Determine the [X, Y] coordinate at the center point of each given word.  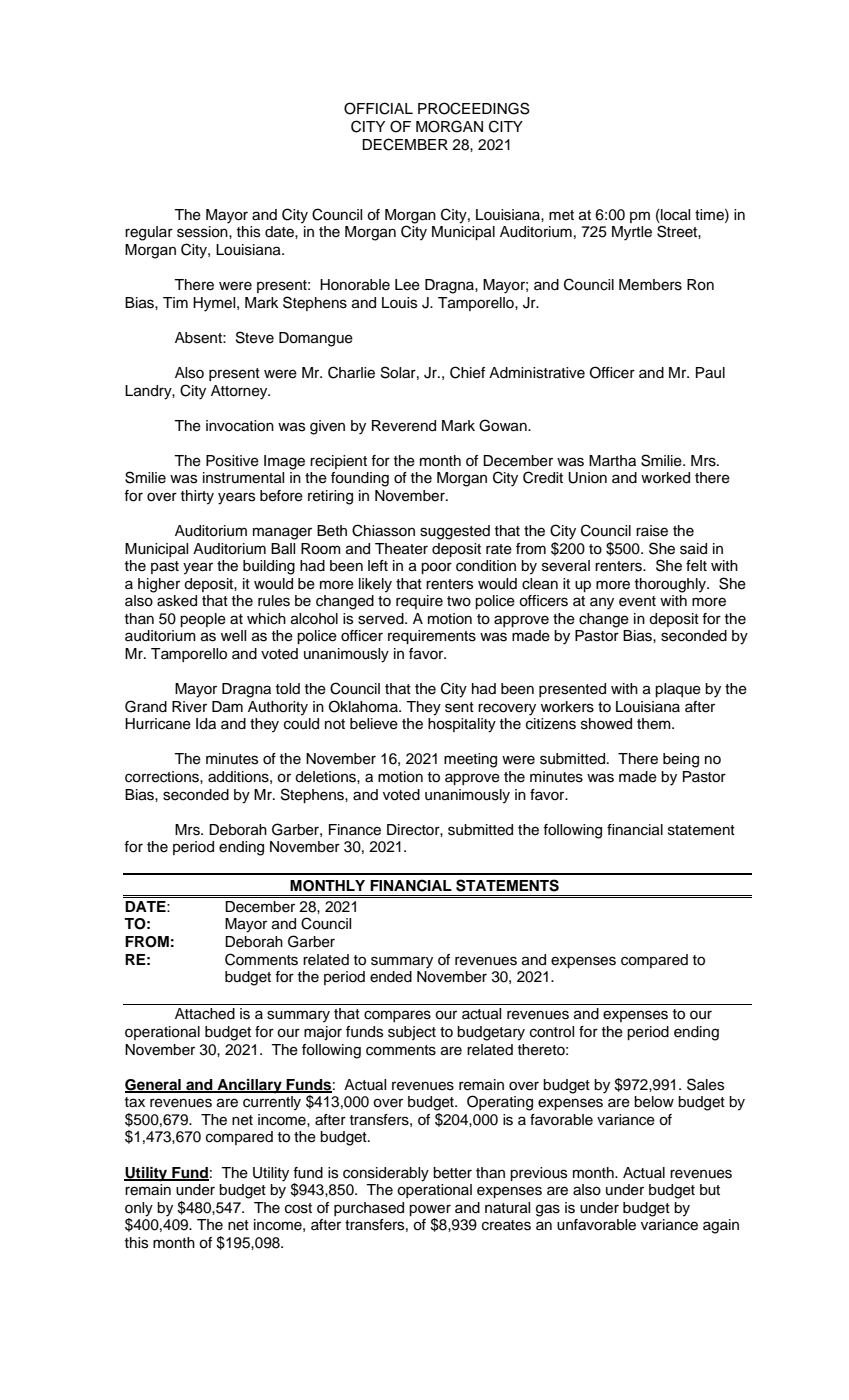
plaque [678, 690]
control [552, 1032]
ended [391, 977]
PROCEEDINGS [474, 108]
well [233, 636]
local [674, 215]
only [139, 1209]
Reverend [404, 426]
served [382, 619]
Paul [710, 373]
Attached [205, 1014]
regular [149, 233]
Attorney [240, 392]
